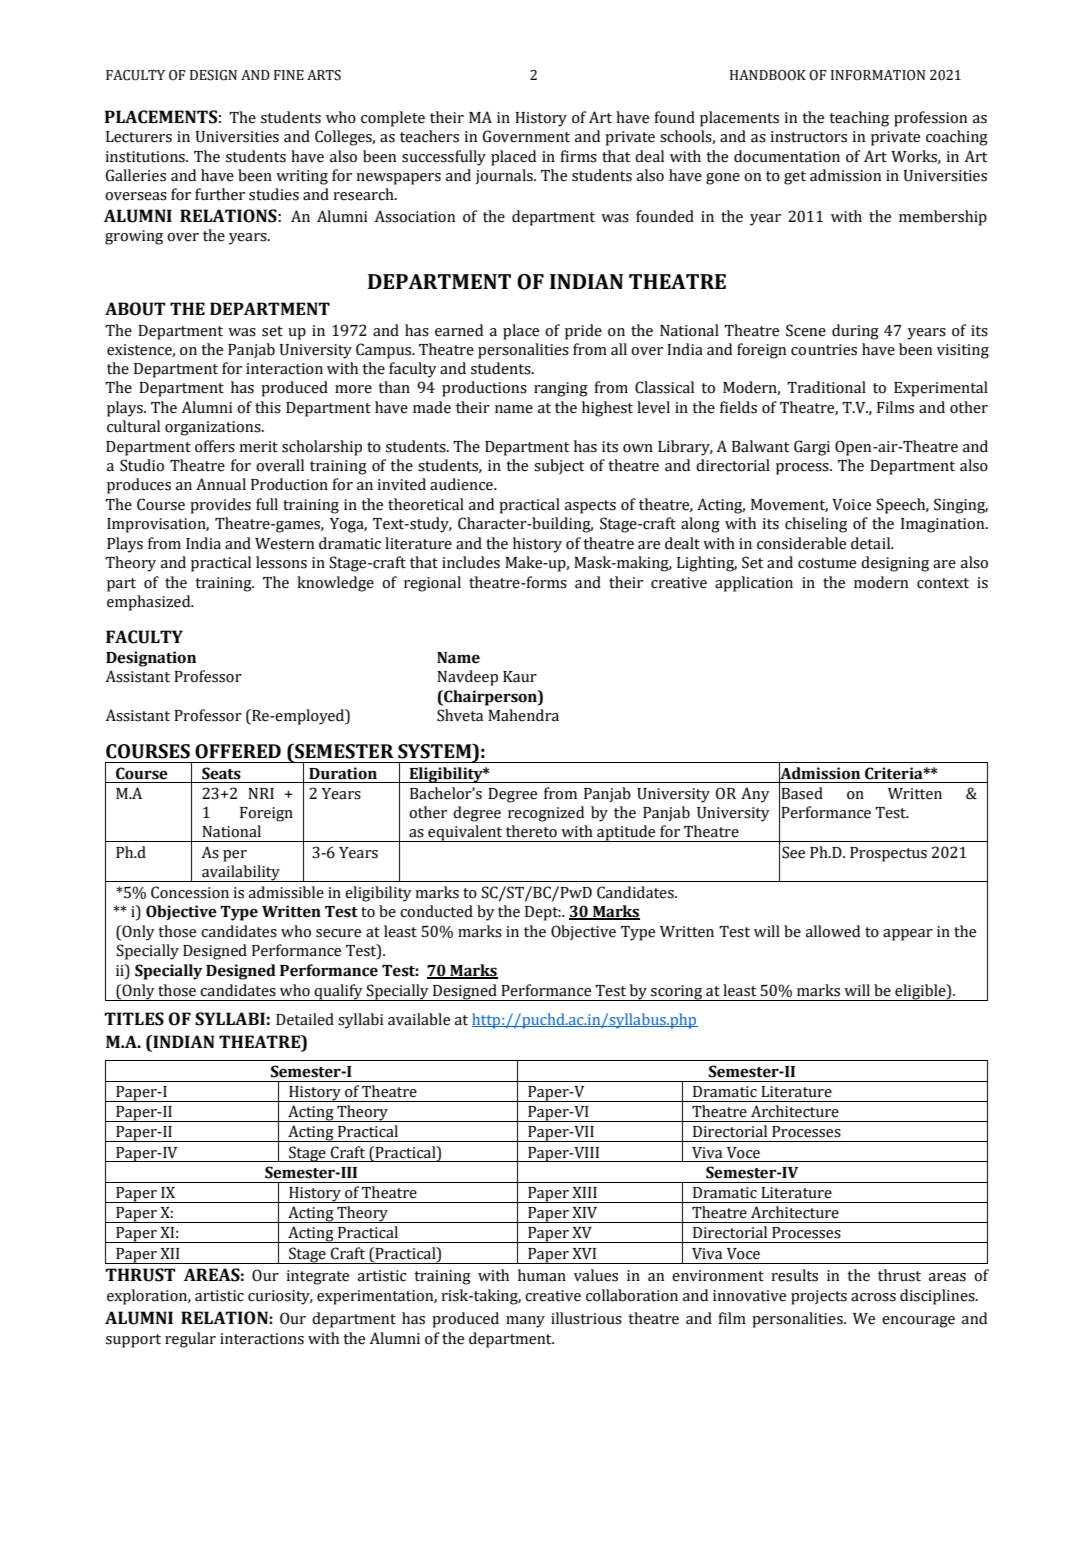 The height and width of the screenshot is (1541, 1090). Describe the element at coordinates (590, 507) in the screenshot. I see `aspects` at that location.
